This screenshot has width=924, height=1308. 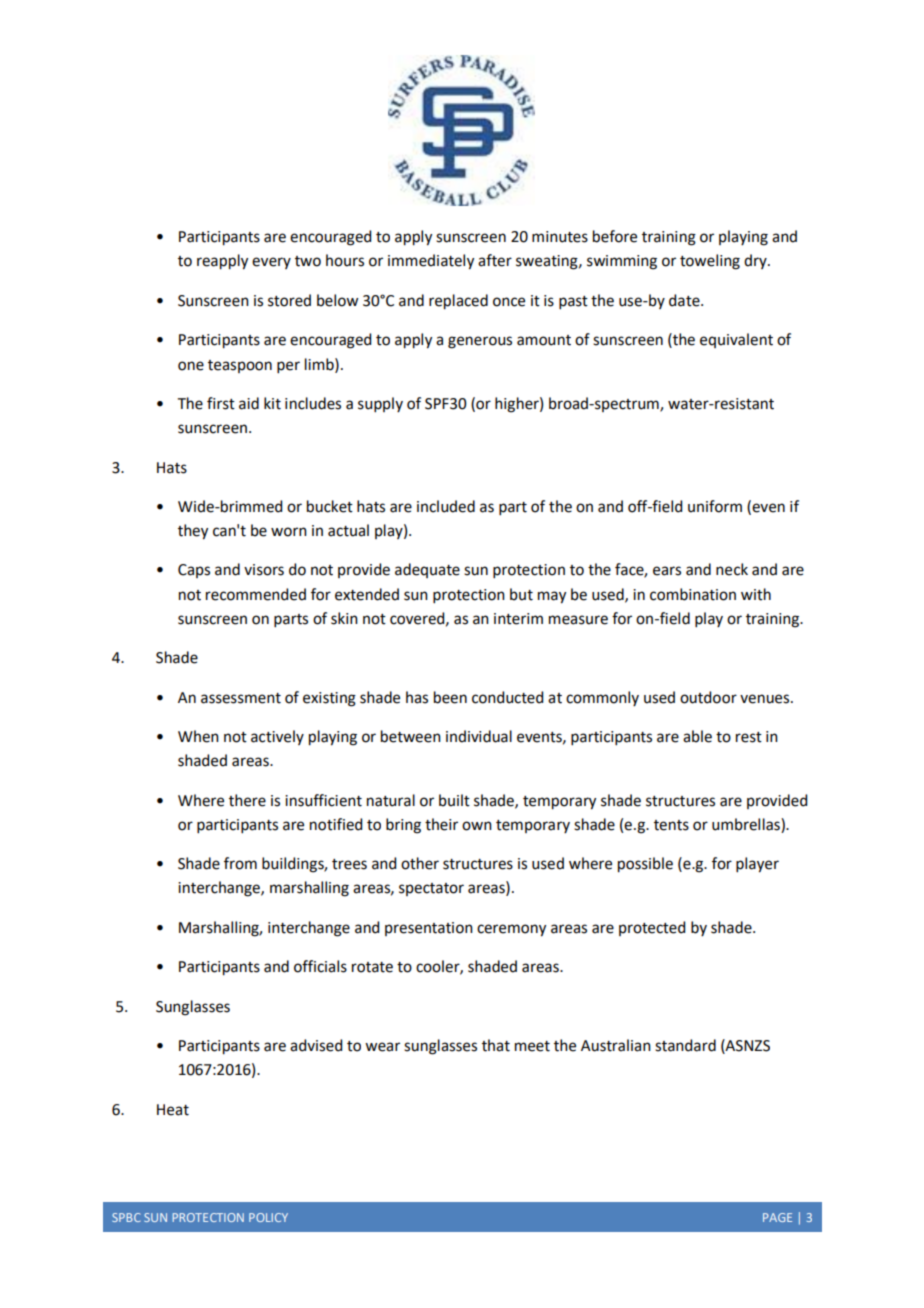 I want to click on POLICY, so click(x=268, y=1217).
